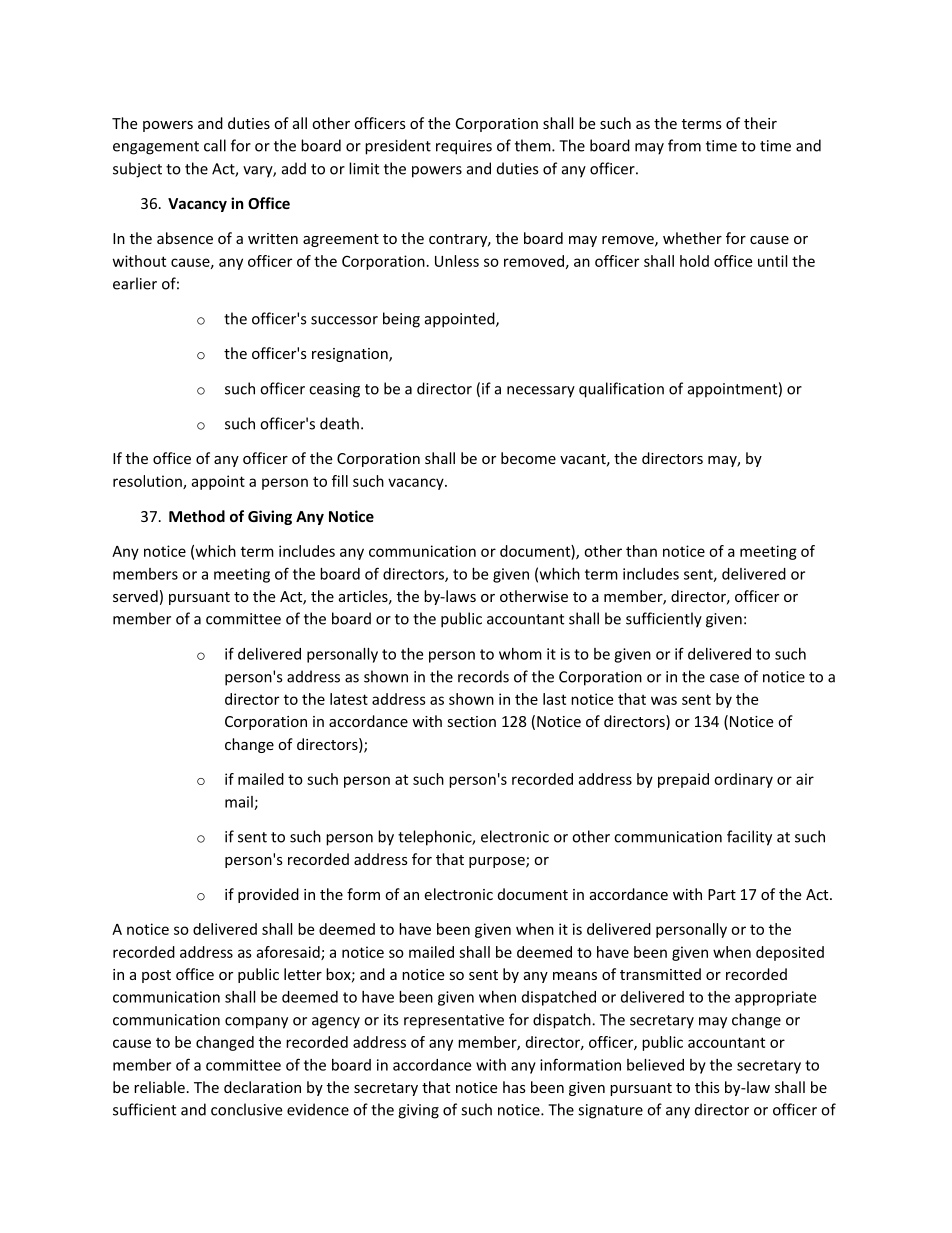  I want to click on necessary, so click(541, 392).
